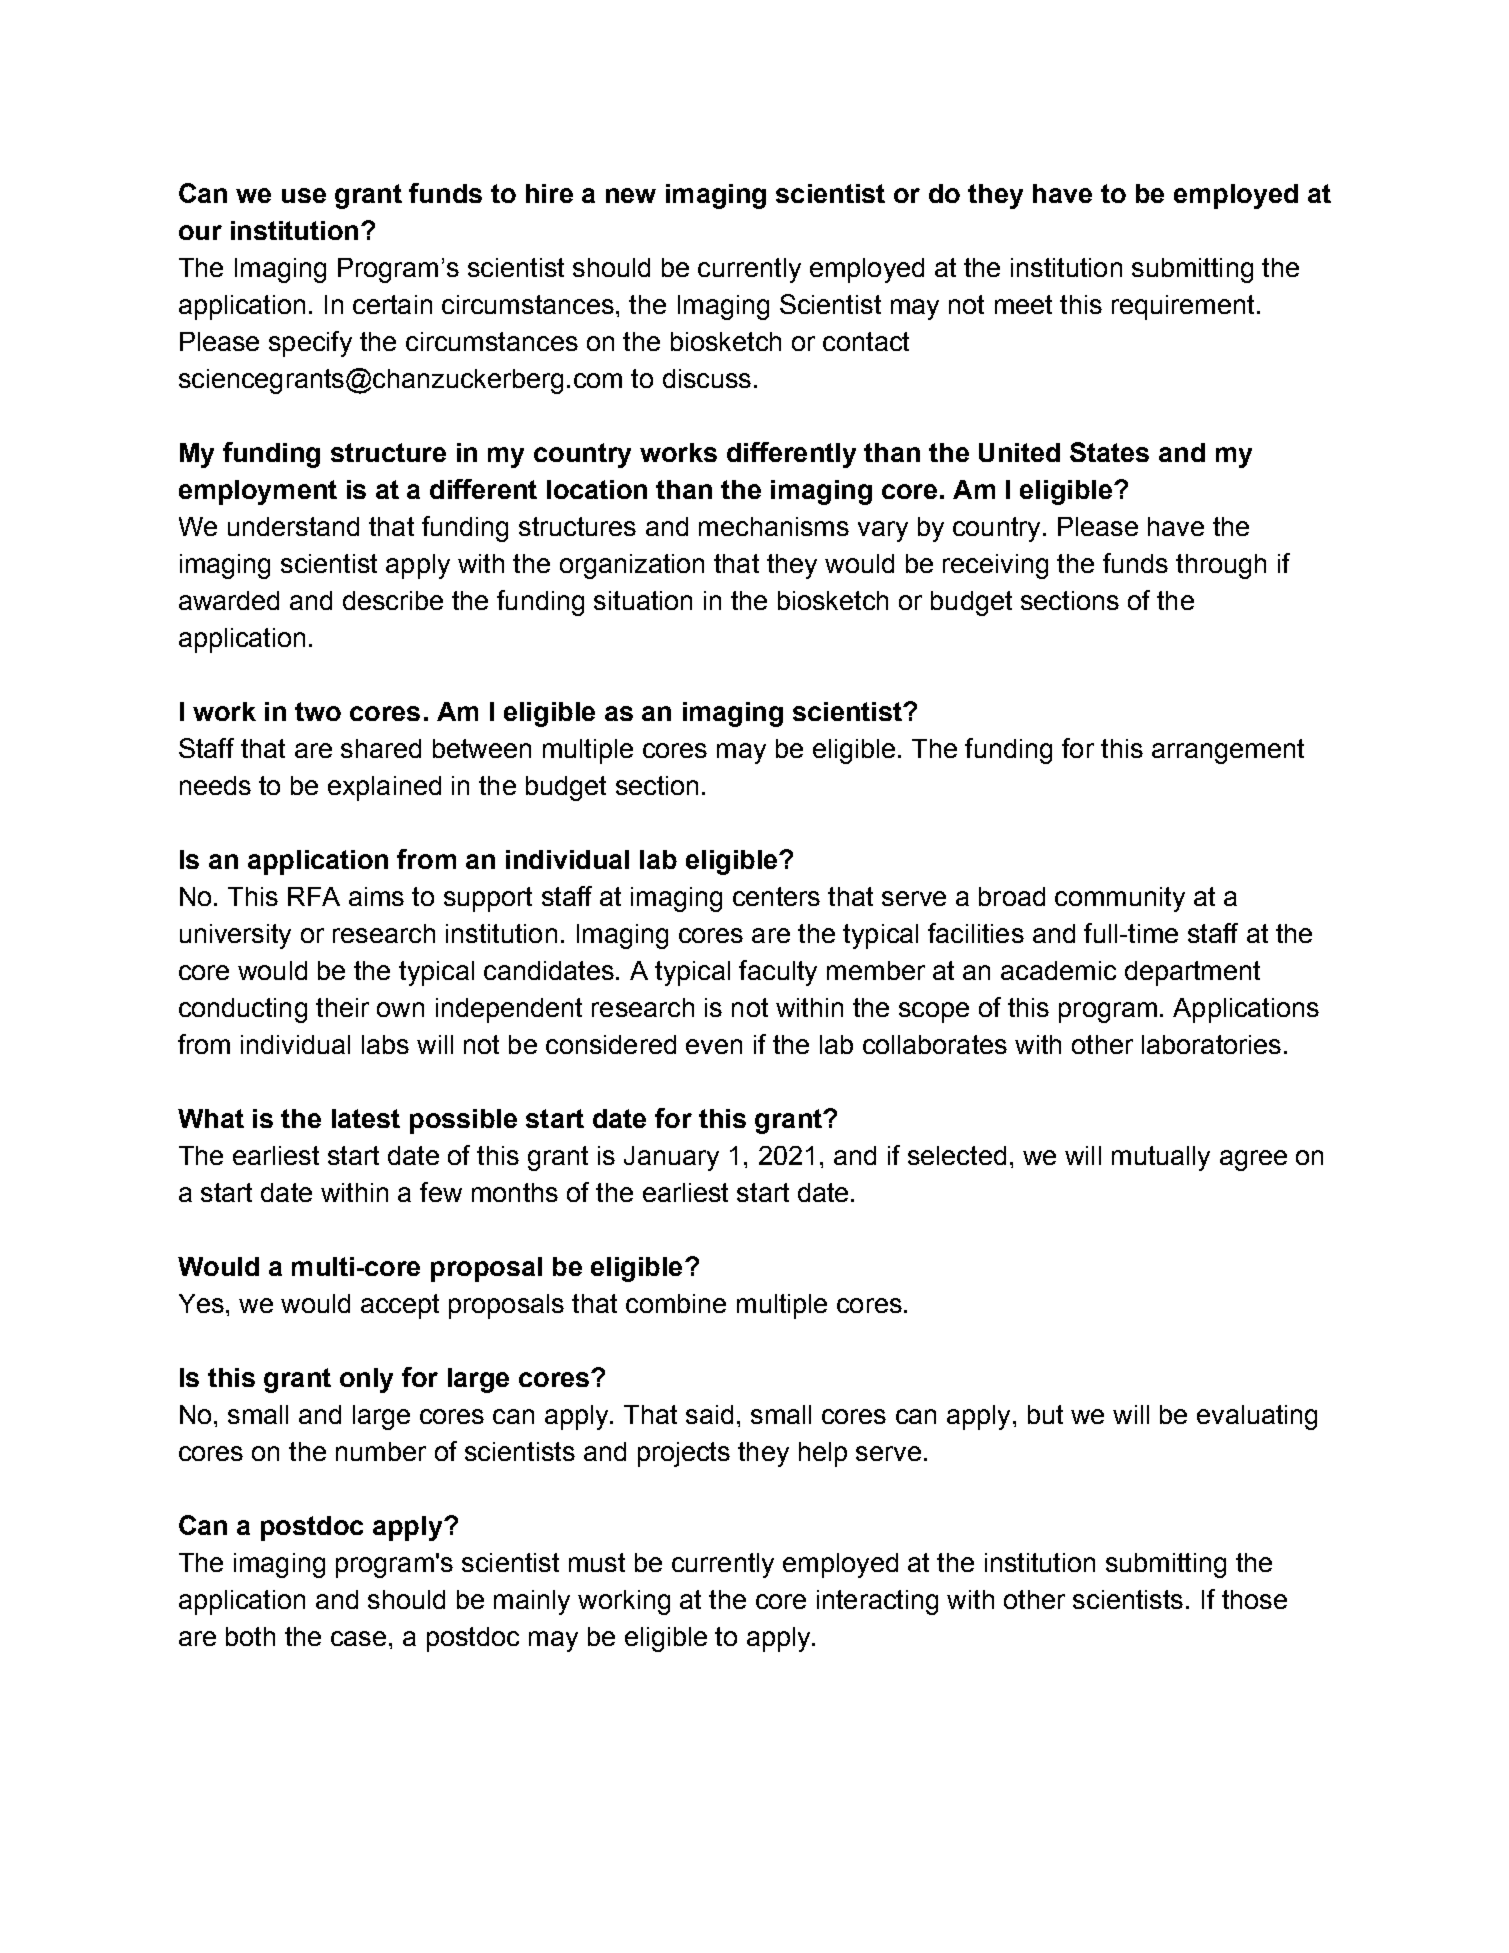 The height and width of the screenshot is (1953, 1509). What do you see at coordinates (314, 896) in the screenshot?
I see `RFA` at bounding box center [314, 896].
